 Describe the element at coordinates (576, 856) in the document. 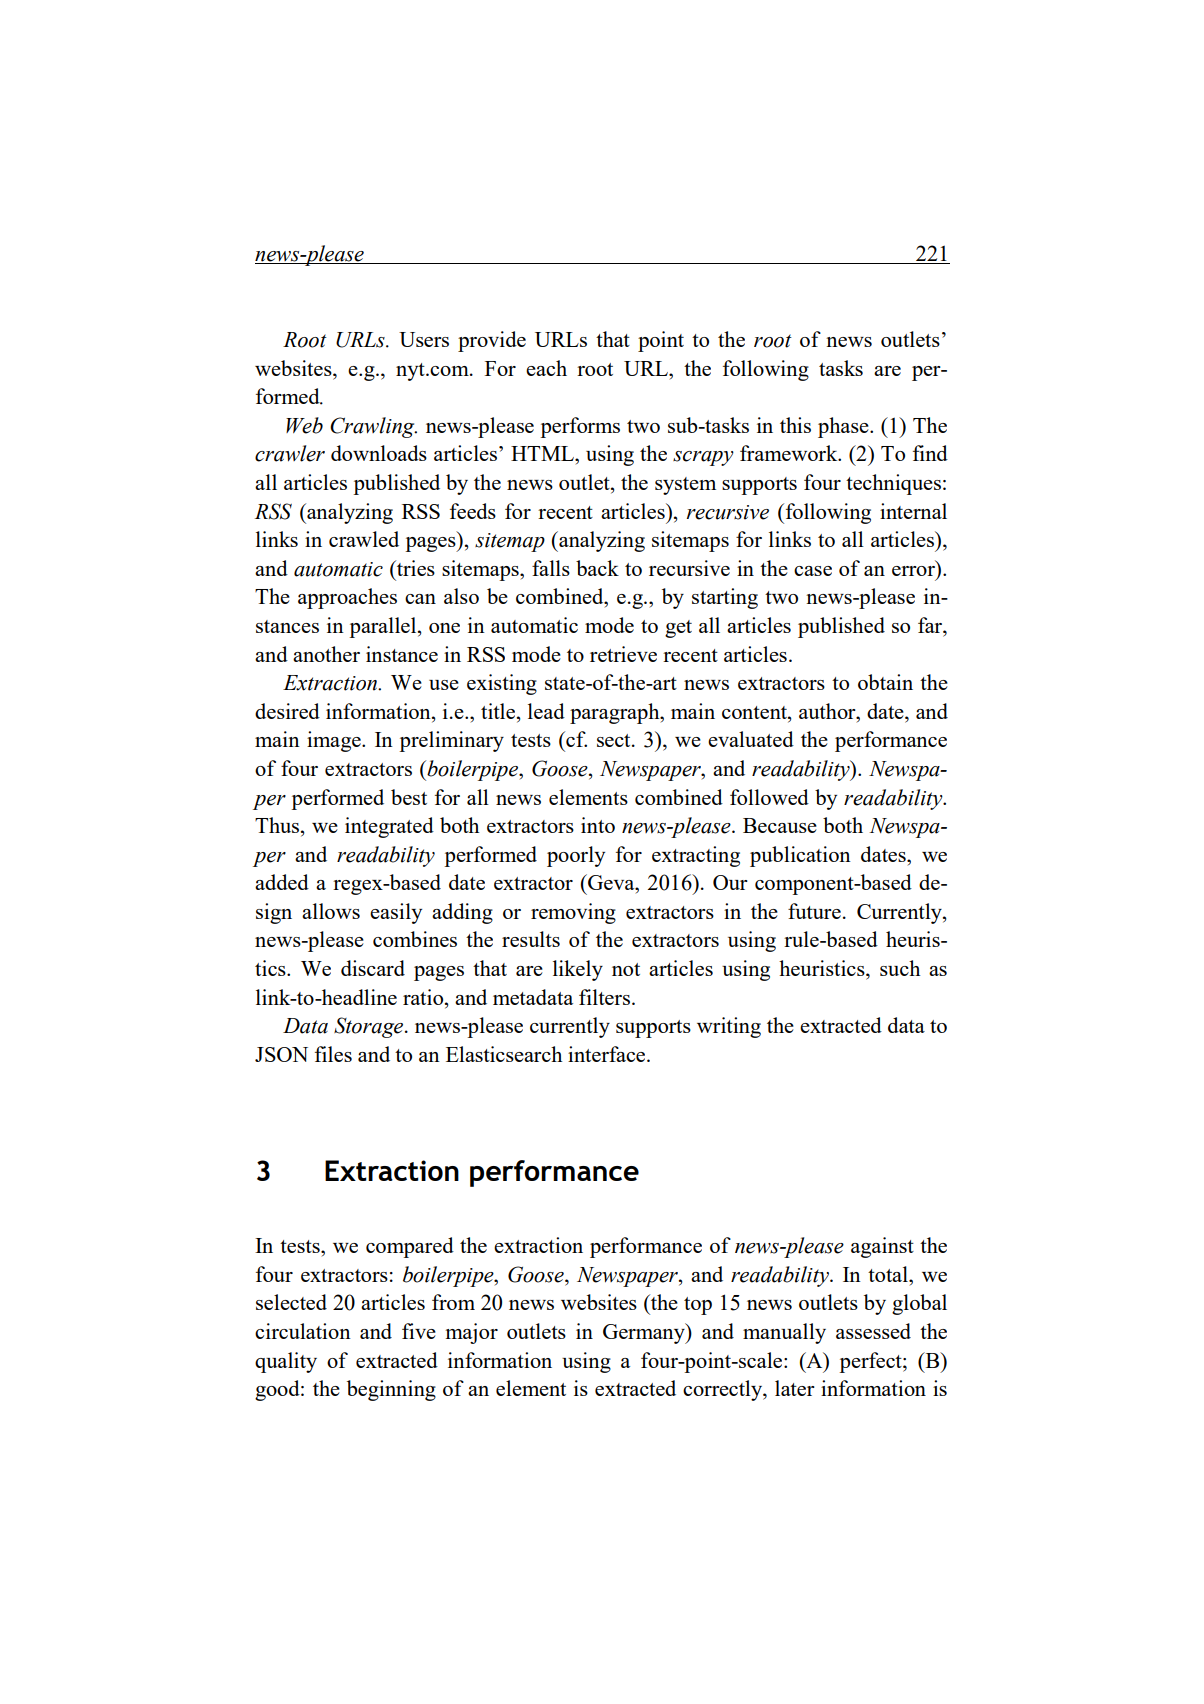

I see `poorly` at that location.
